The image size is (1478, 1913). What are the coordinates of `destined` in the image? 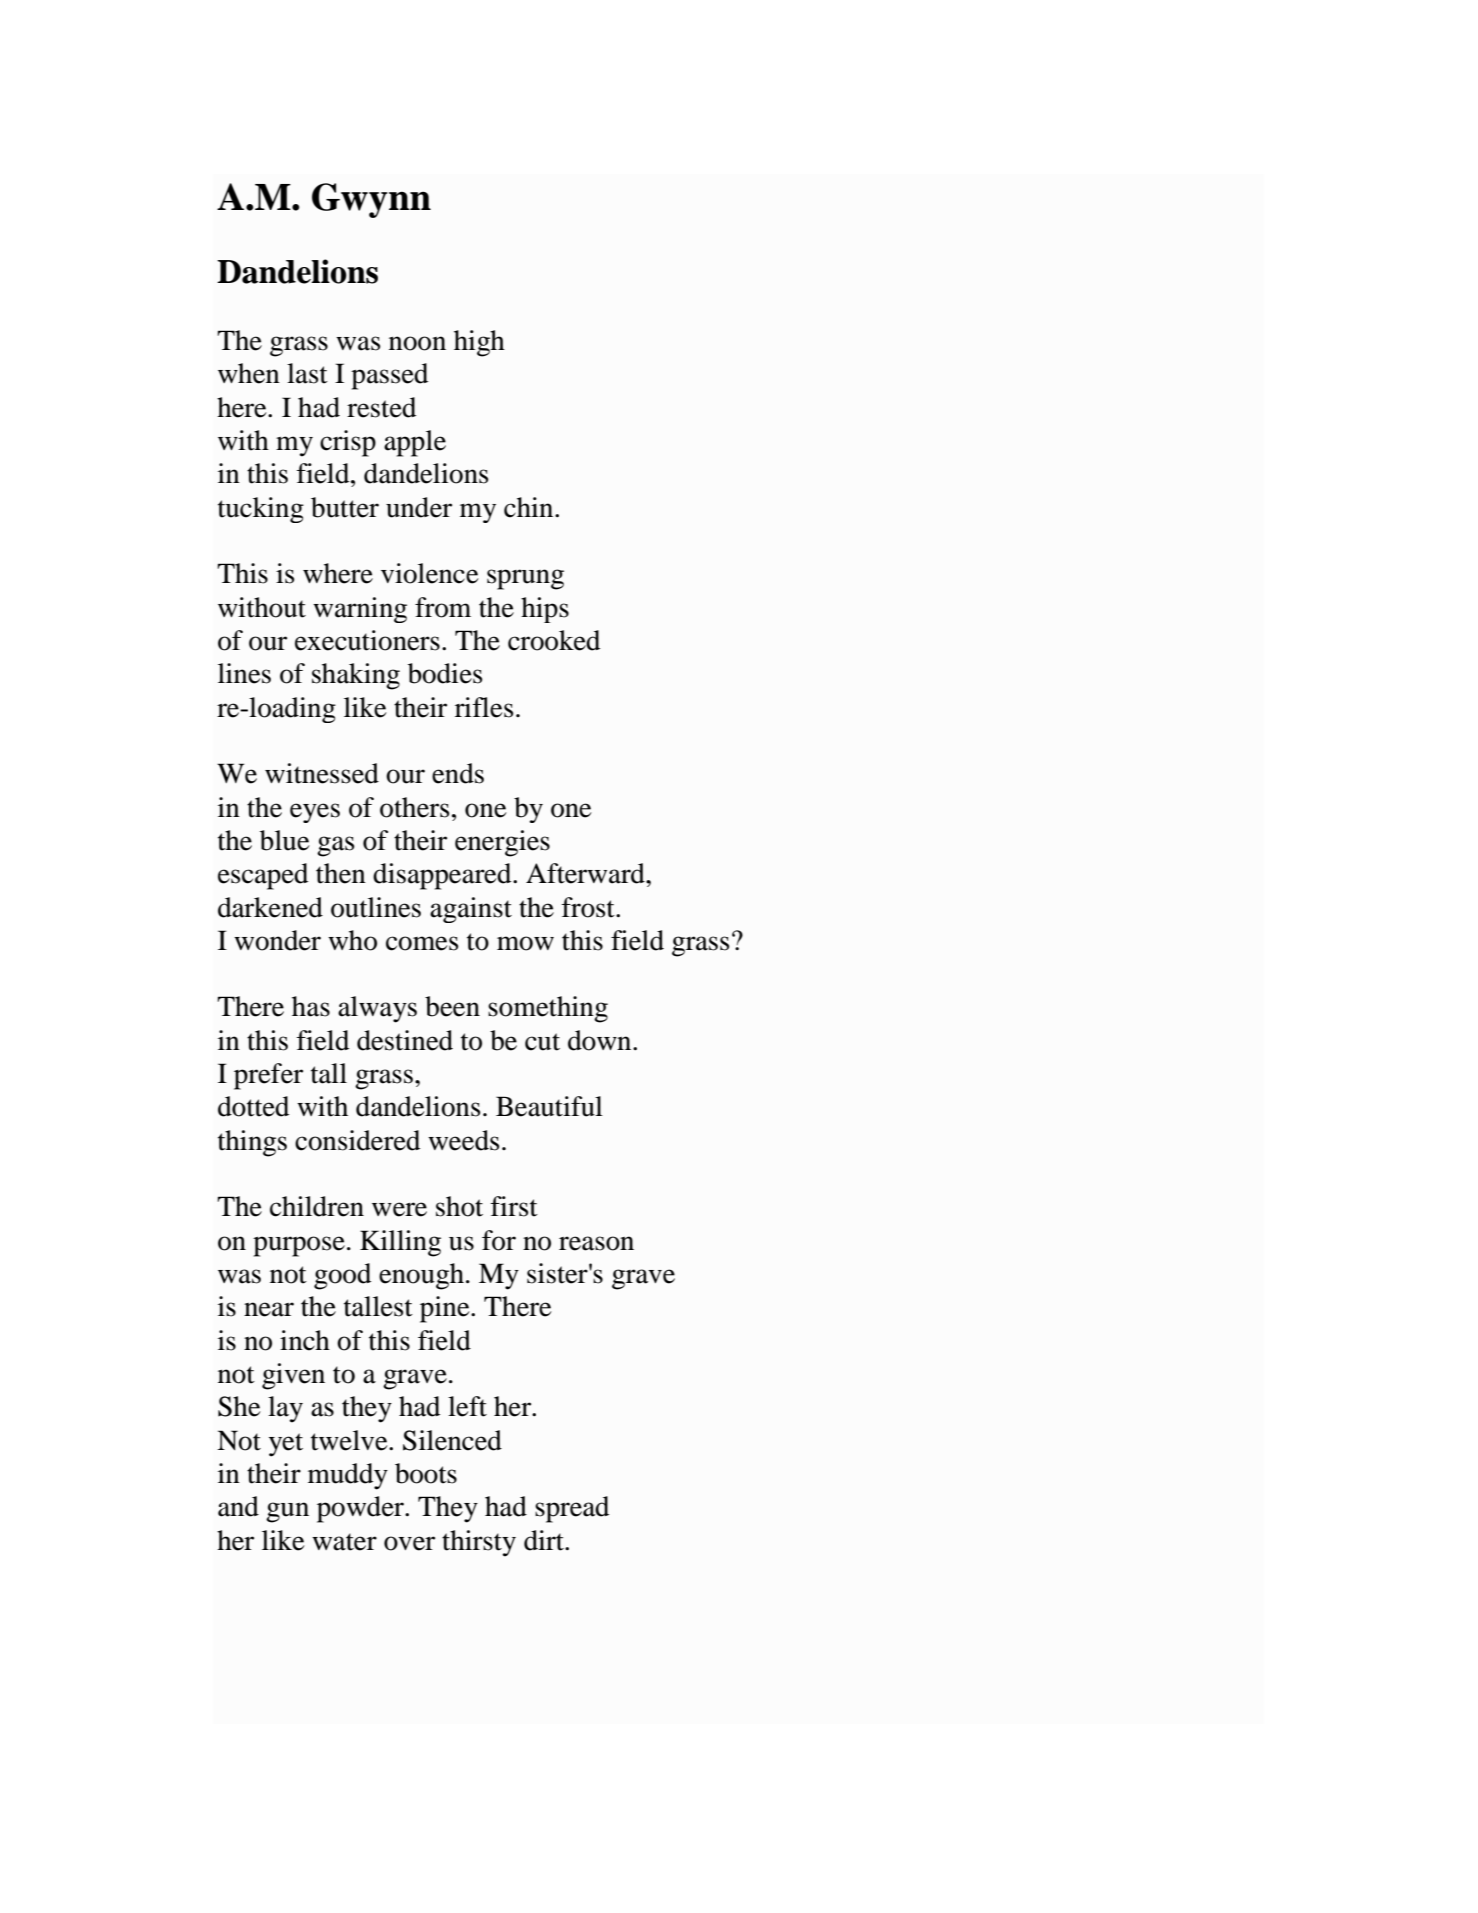 It's located at (405, 1040).
